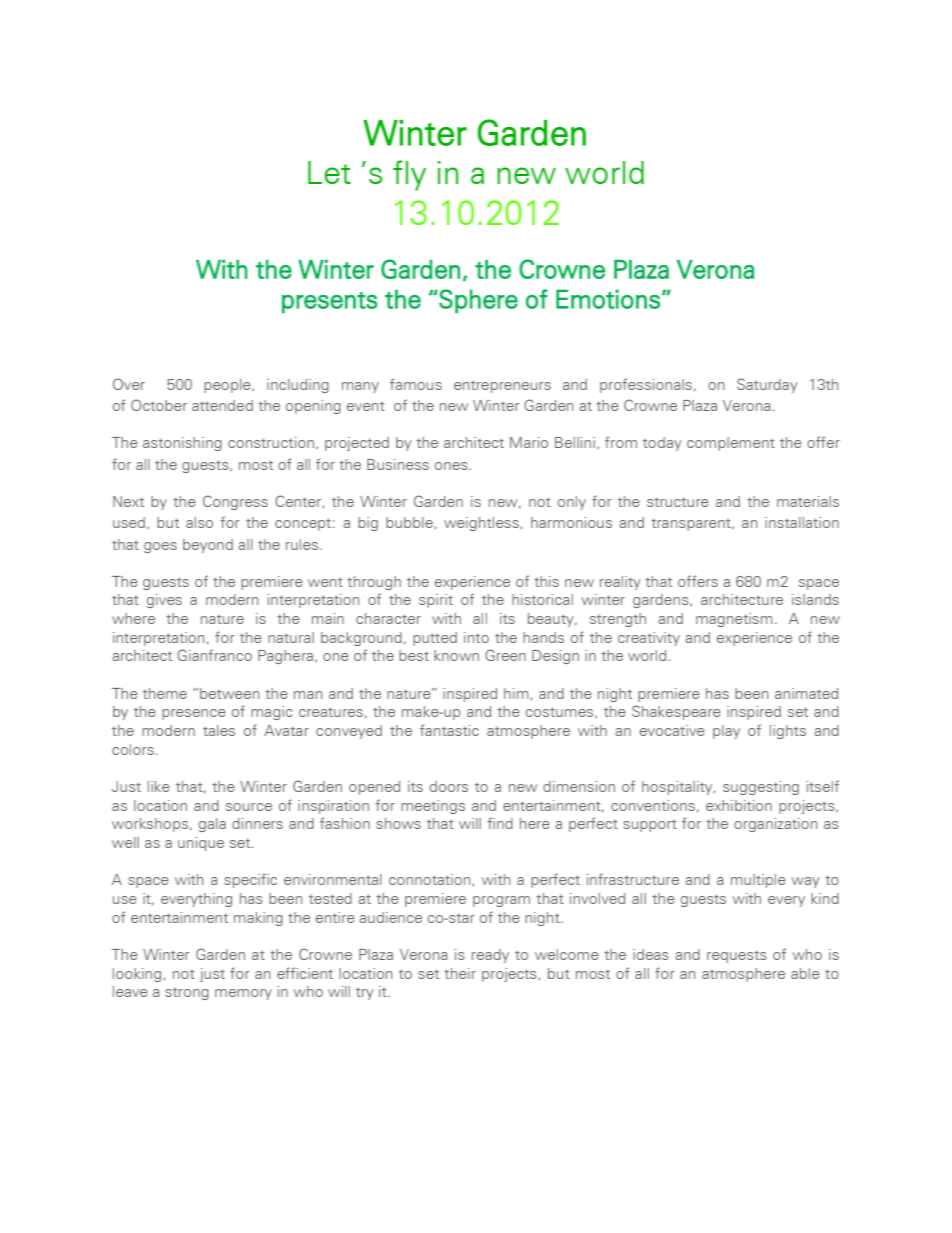 The width and height of the image is (952, 1233). What do you see at coordinates (449, 786) in the image?
I see `doors` at bounding box center [449, 786].
